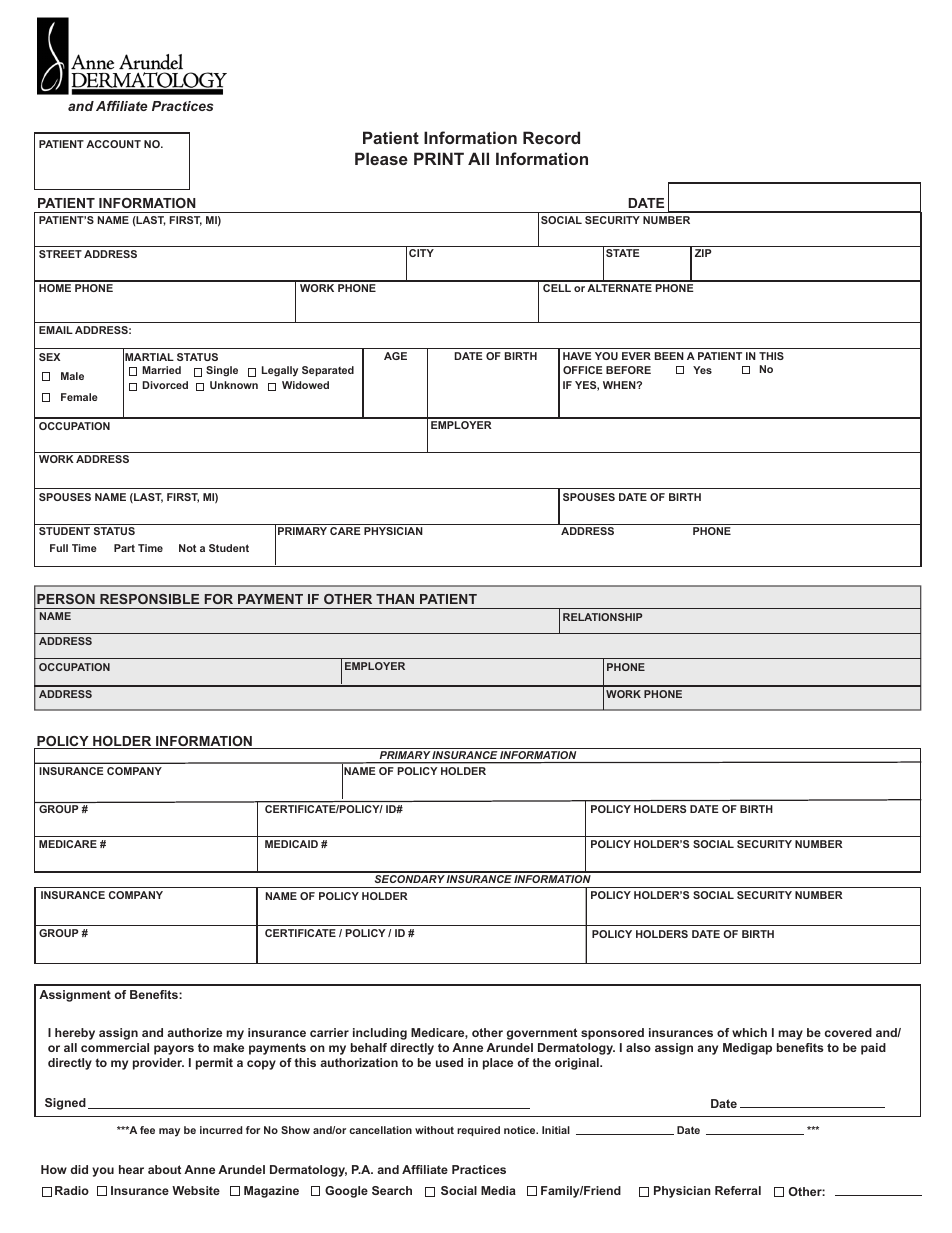 This document has width=952, height=1233. Describe the element at coordinates (291, 844) in the document. I see `MEDICAID` at that location.
